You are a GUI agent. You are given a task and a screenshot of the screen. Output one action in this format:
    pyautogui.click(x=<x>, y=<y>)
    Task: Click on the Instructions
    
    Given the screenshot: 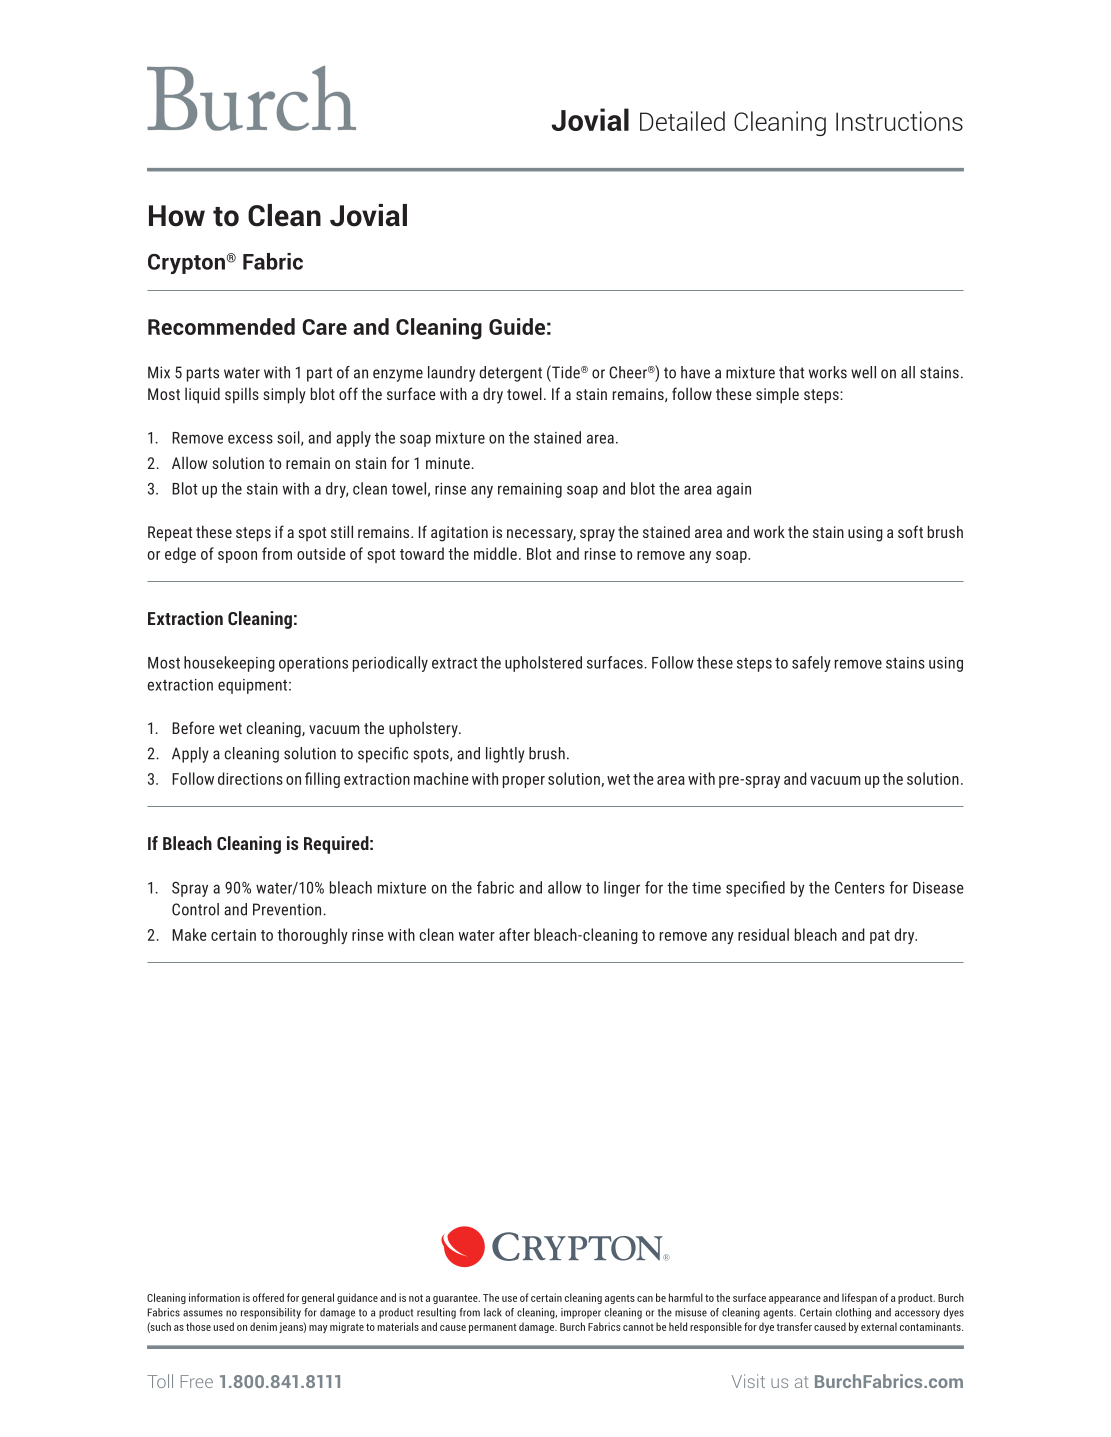 What is the action you would take?
    pyautogui.click(x=899, y=121)
